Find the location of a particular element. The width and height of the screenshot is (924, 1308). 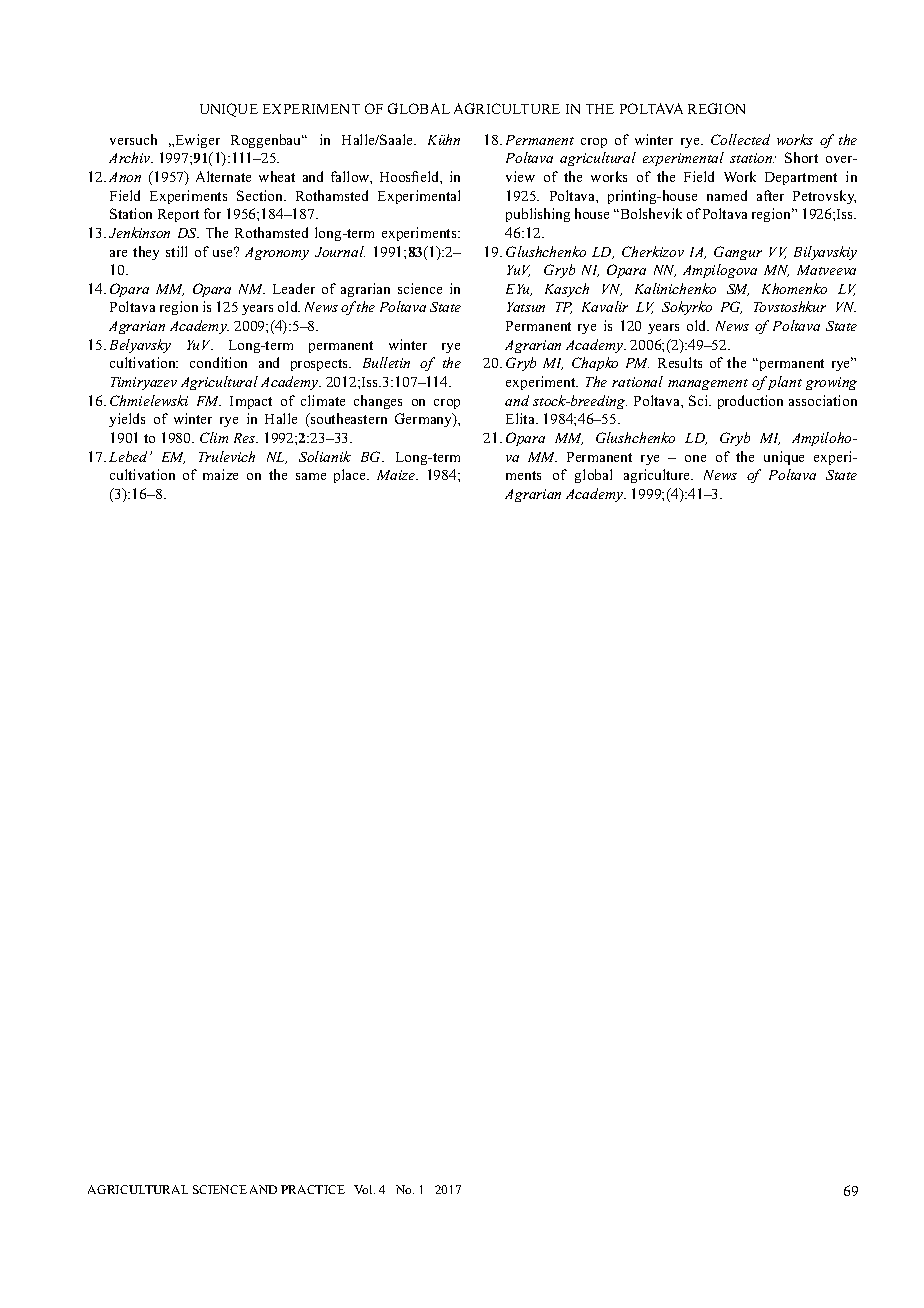

one is located at coordinates (695, 458).
